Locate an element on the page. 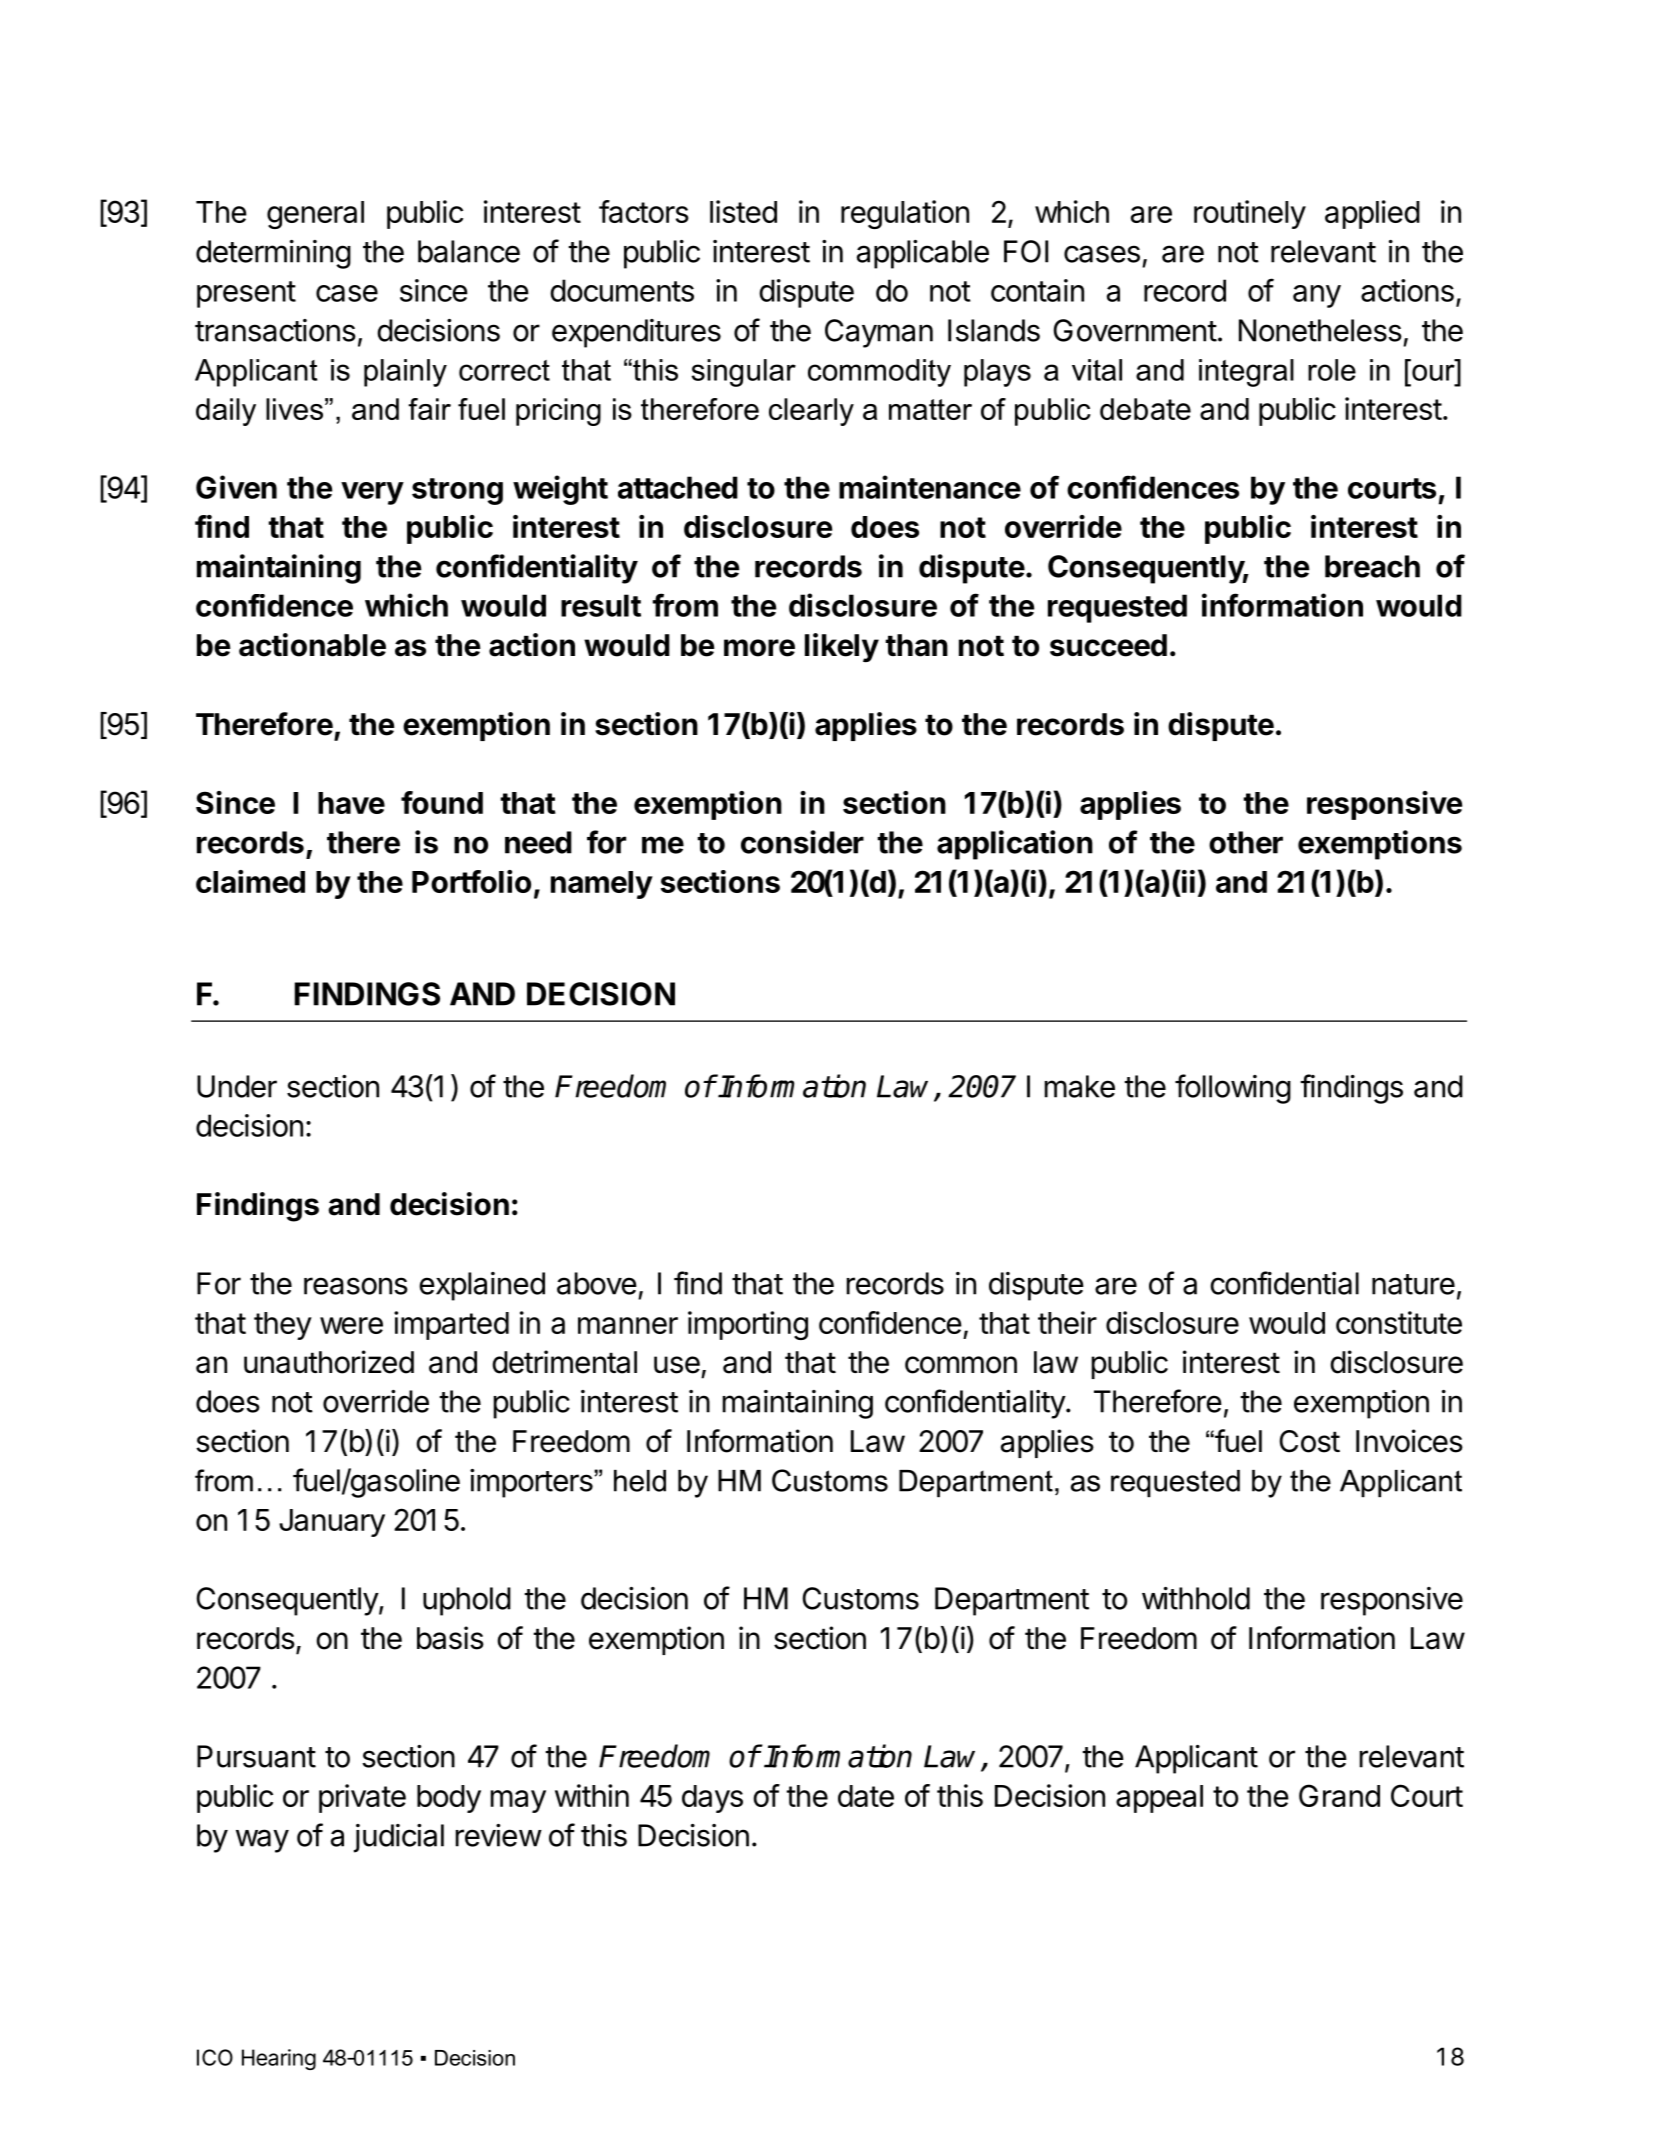 Image resolution: width=1658 pixels, height=2146 pixels. any is located at coordinates (1317, 296).
